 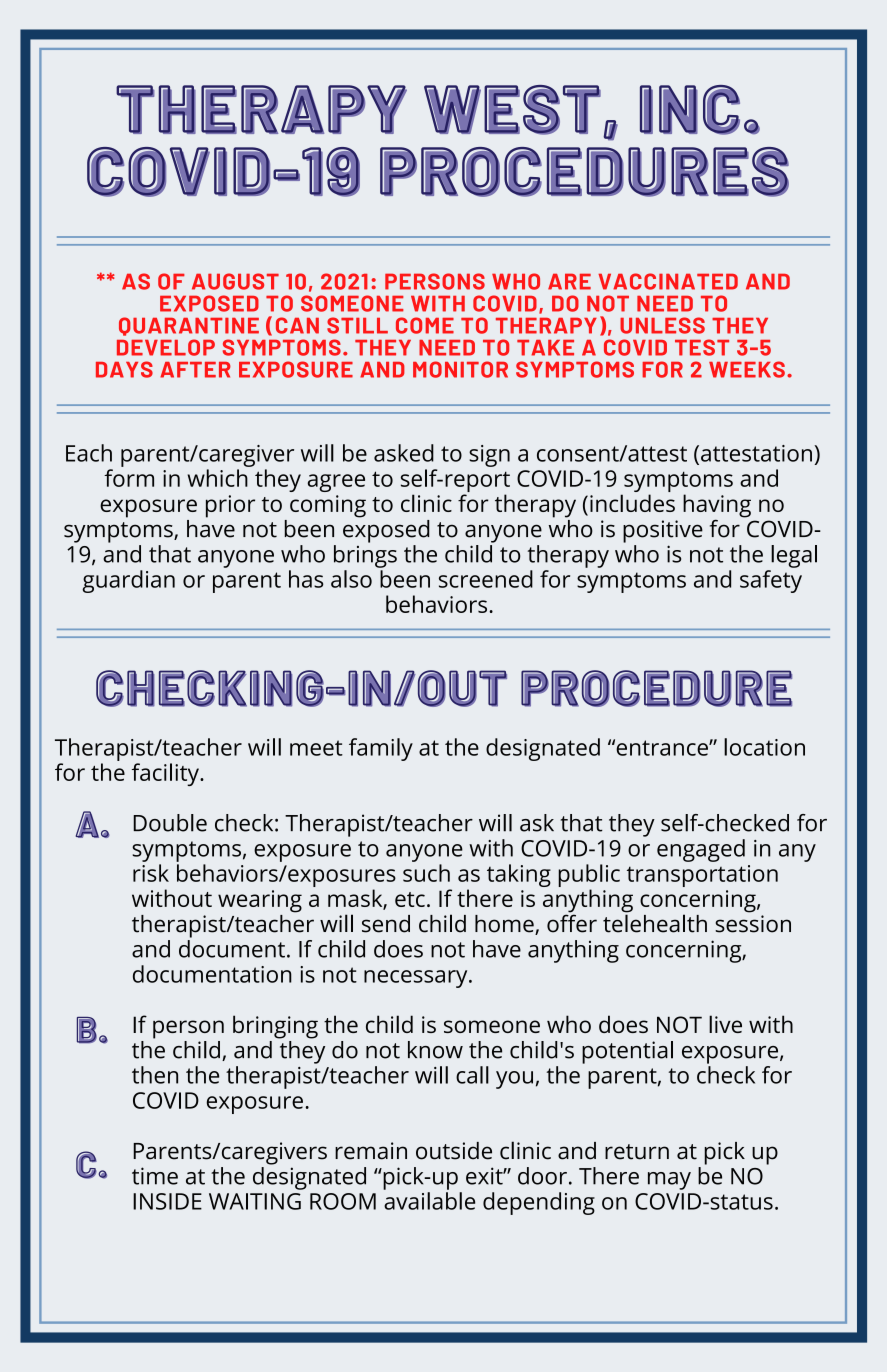 I want to click on may, so click(x=669, y=1181).
